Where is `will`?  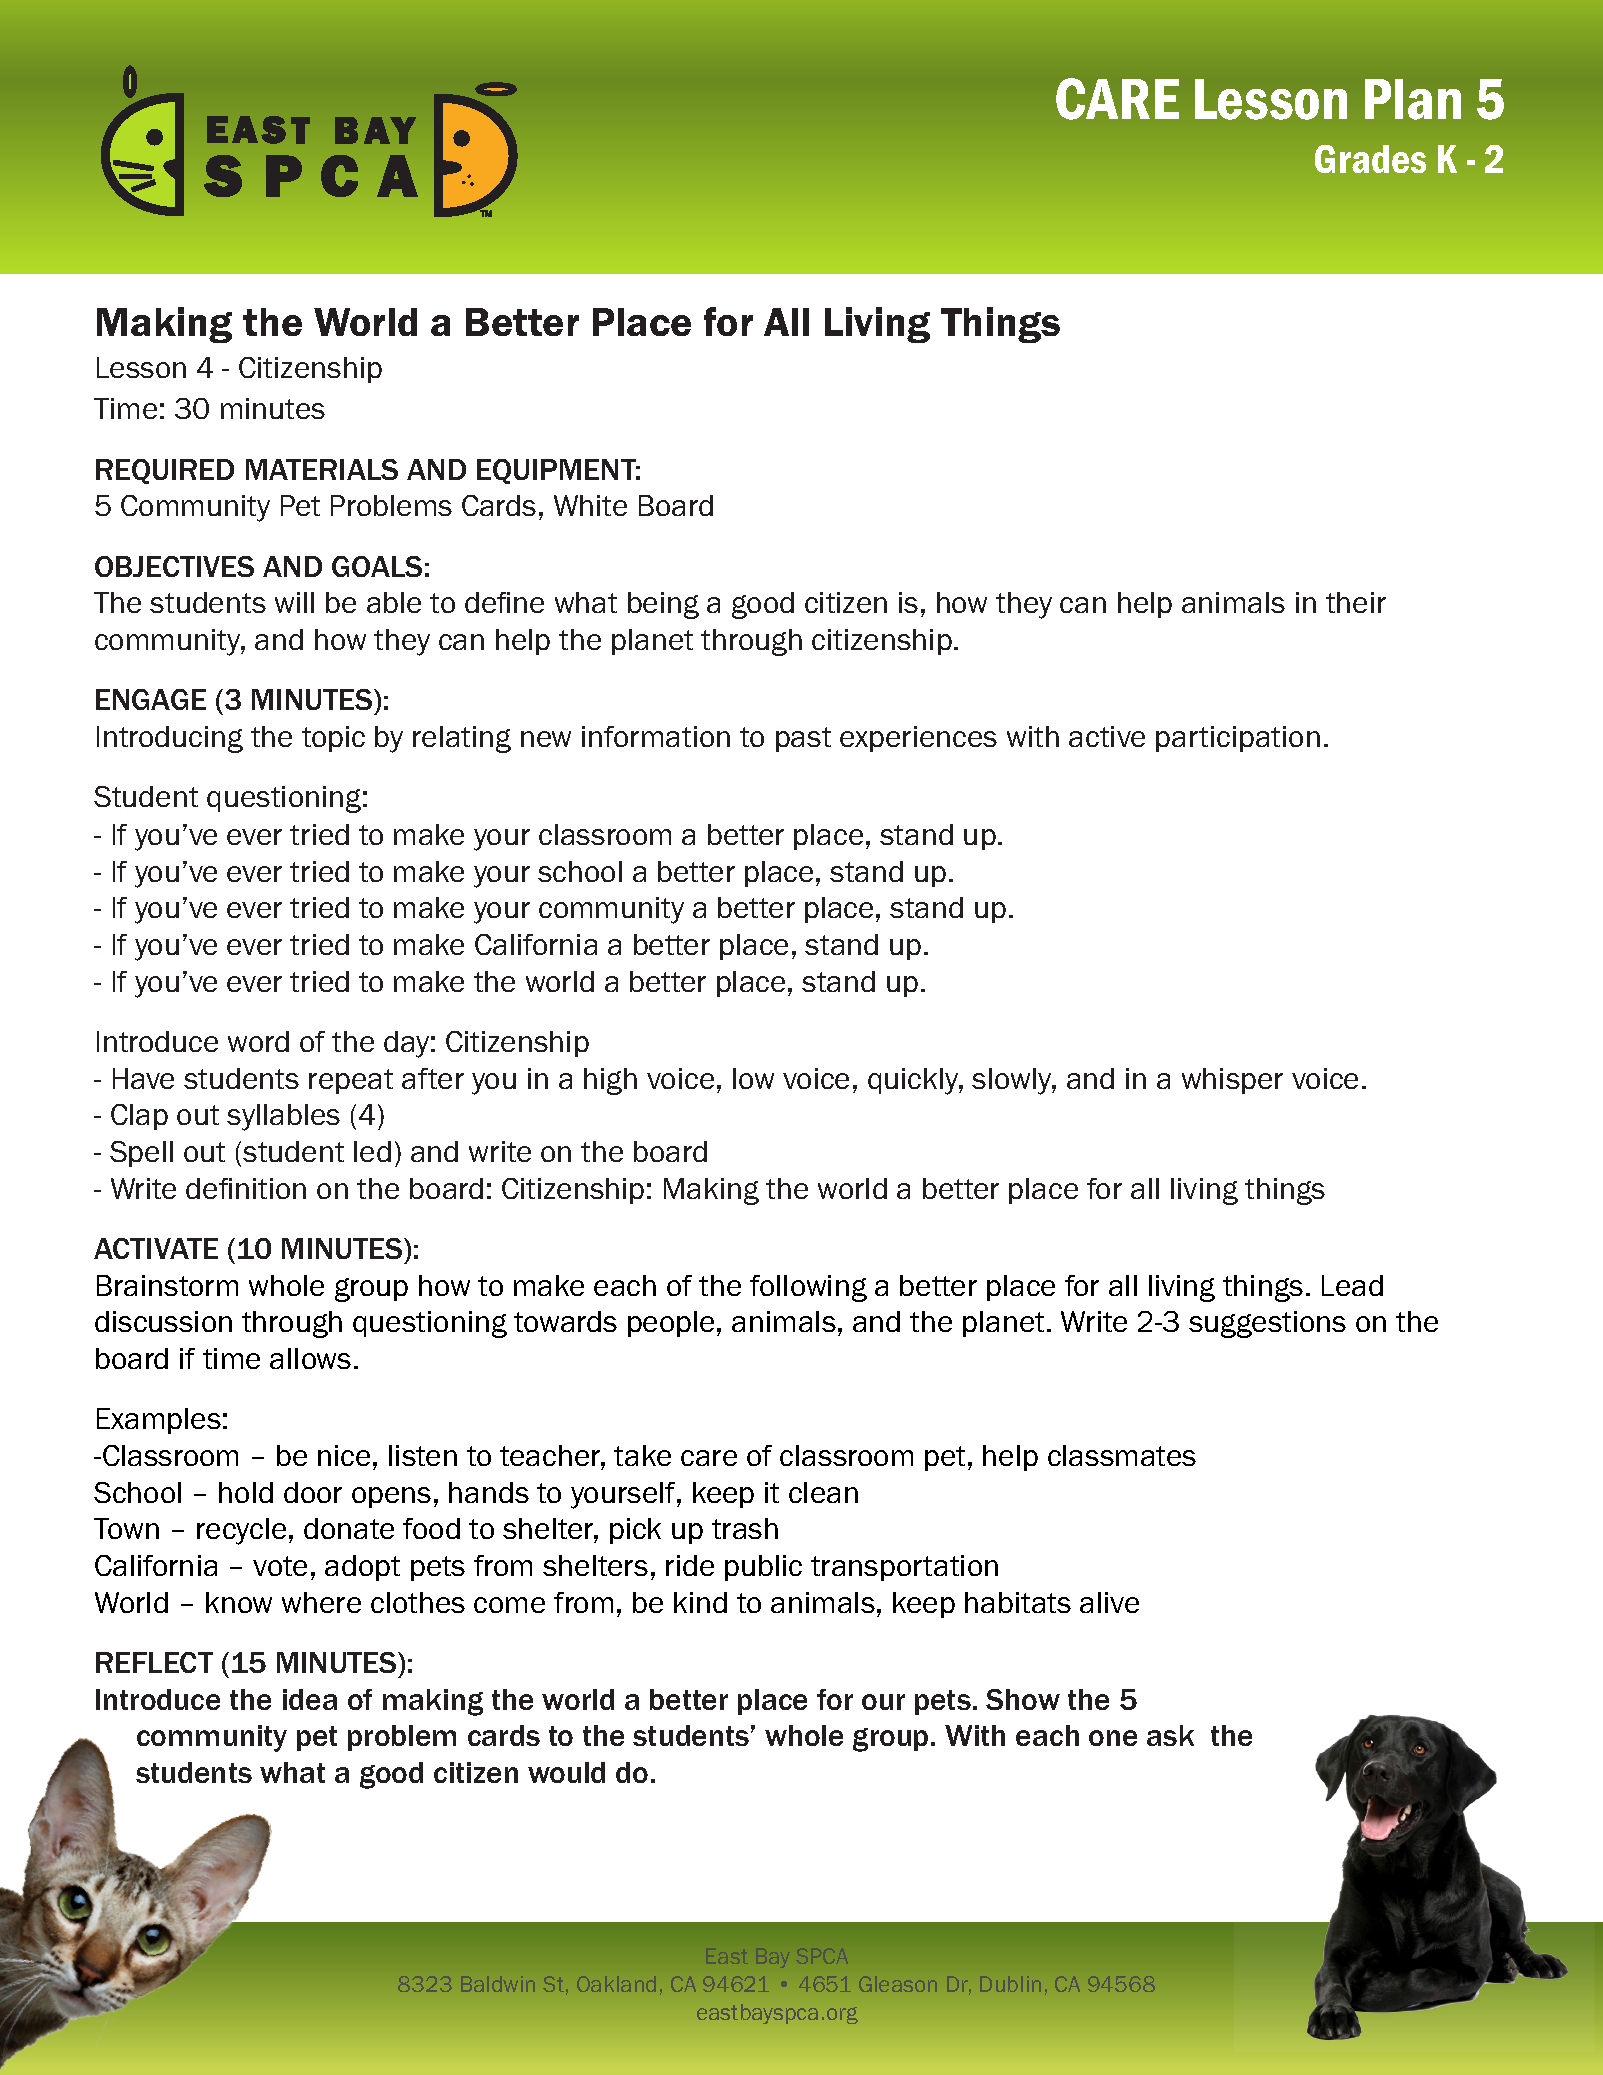
will is located at coordinates (294, 602).
